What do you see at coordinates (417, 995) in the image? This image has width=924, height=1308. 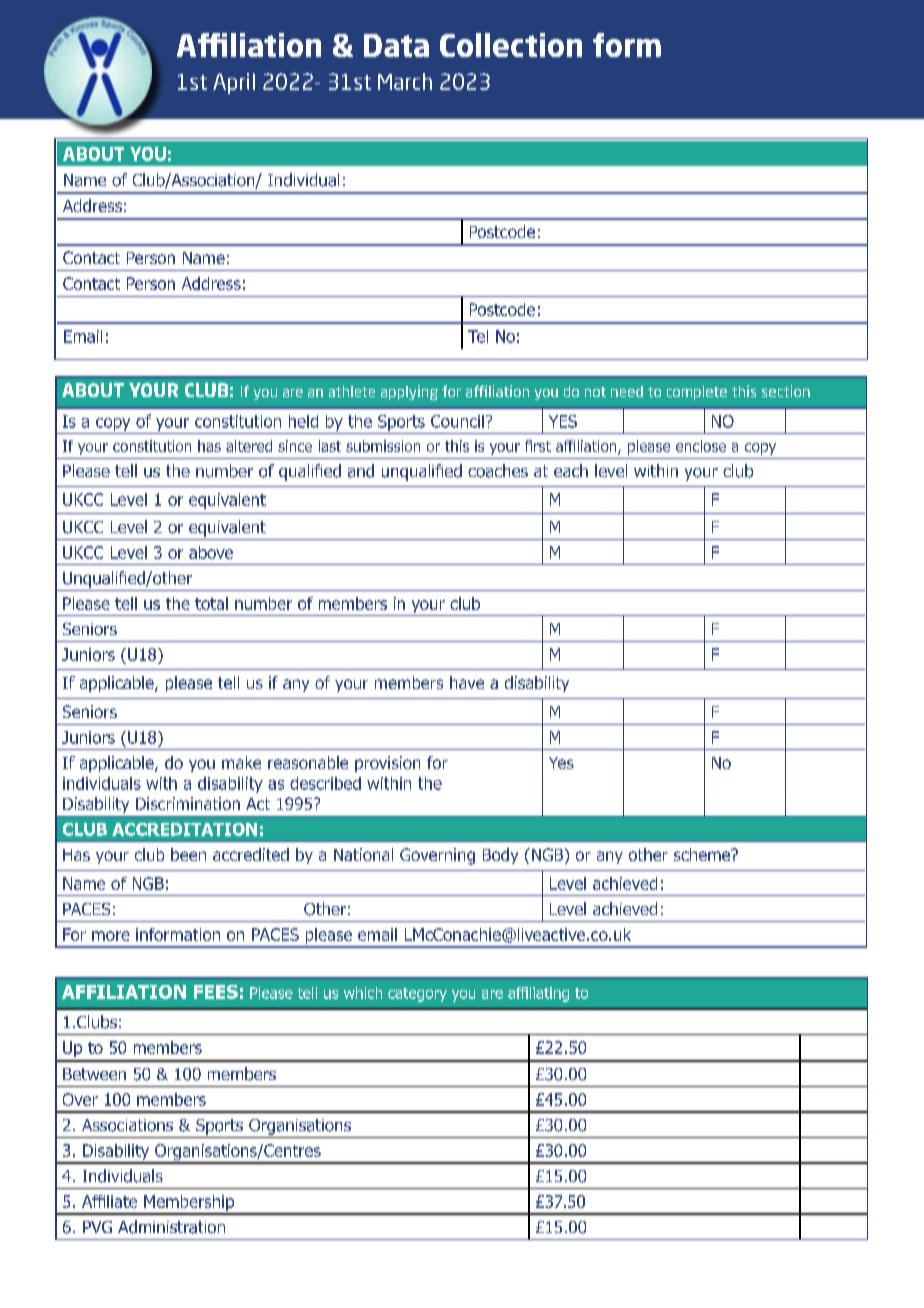 I see `category` at bounding box center [417, 995].
